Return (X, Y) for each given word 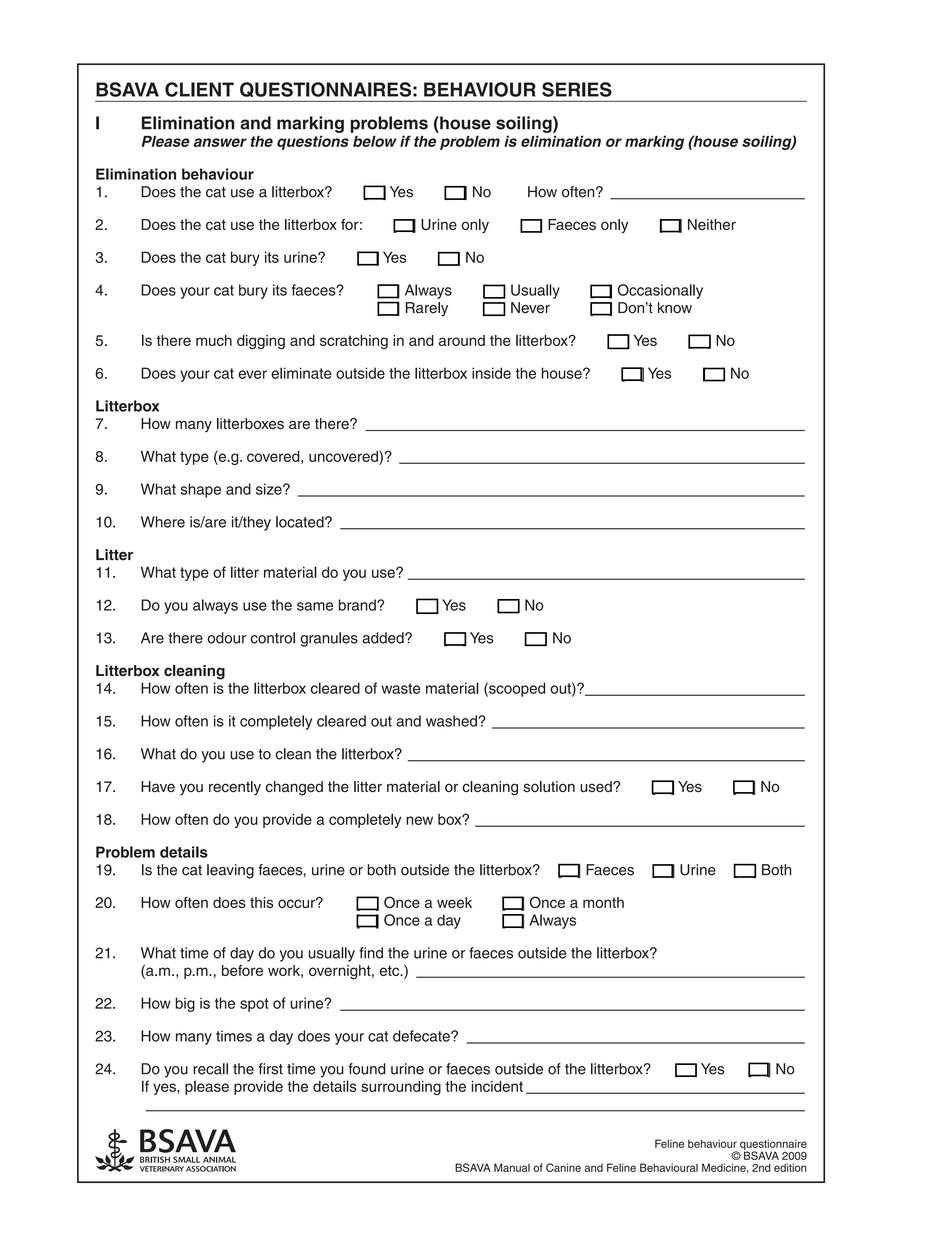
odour (226, 638)
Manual (512, 1167)
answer (220, 142)
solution (549, 786)
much (214, 340)
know (675, 308)
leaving (230, 871)
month (603, 902)
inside (491, 373)
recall (210, 1069)
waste (400, 688)
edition (790, 1167)
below (375, 141)
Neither (712, 224)
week (454, 902)
